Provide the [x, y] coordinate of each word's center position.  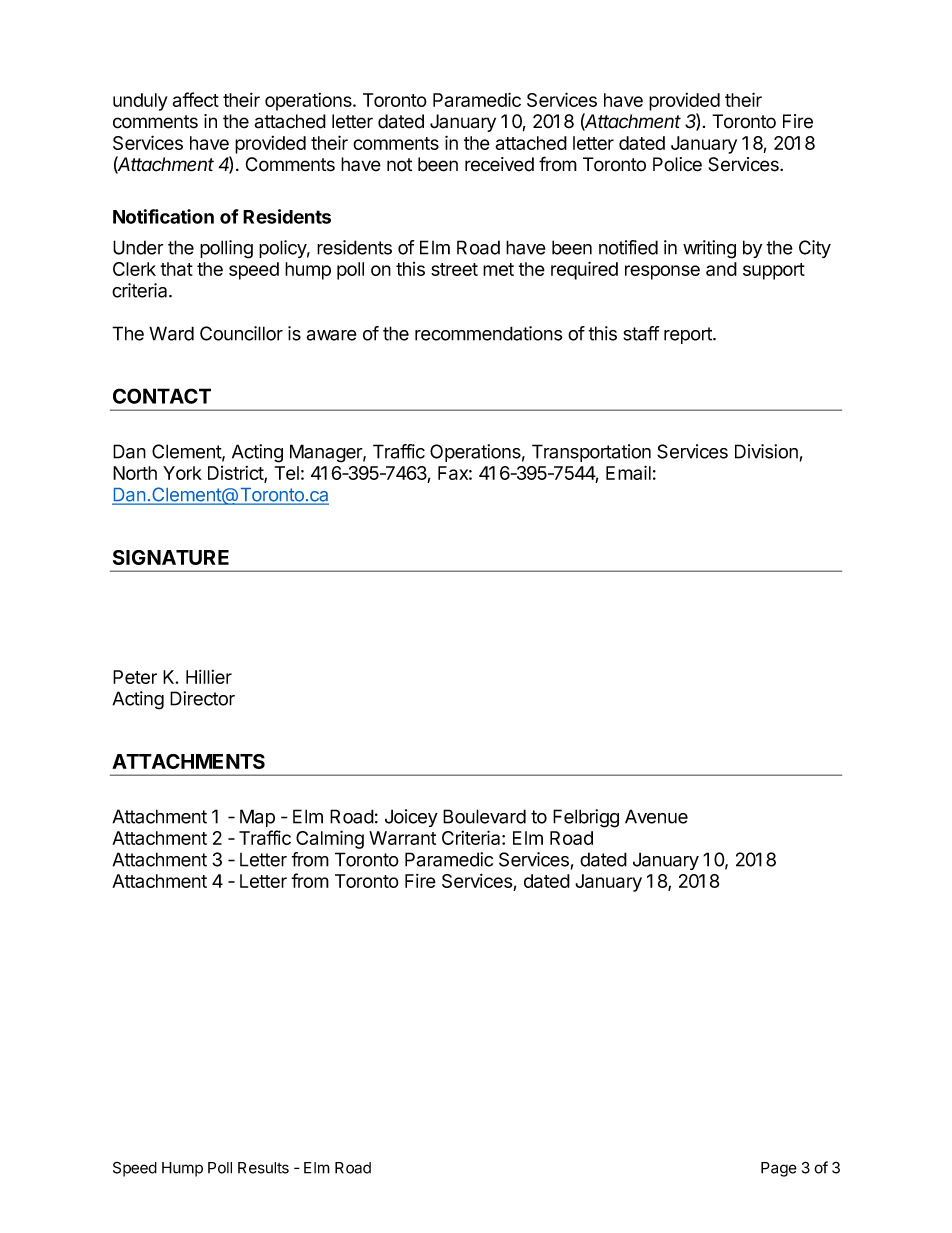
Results [263, 1168]
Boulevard [484, 816]
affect [196, 99]
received [499, 164]
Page [779, 1169]
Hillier [209, 676]
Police [677, 164]
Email [628, 472]
